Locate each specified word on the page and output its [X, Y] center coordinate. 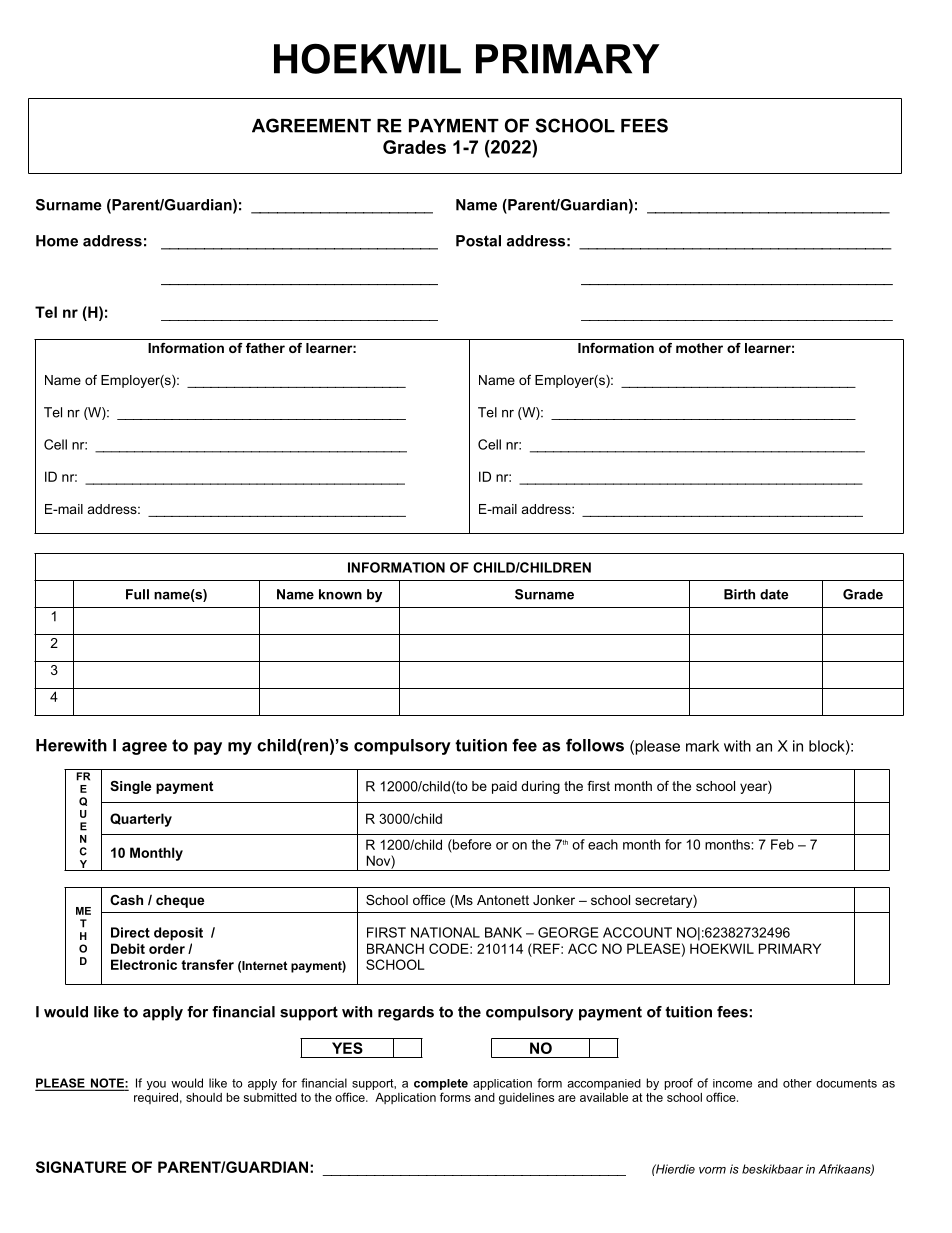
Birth [739, 594]
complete [441, 1084]
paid [504, 787]
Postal [478, 241]
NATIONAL [445, 932]
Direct [130, 932]
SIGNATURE [81, 1167]
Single [130, 787]
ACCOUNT [637, 932]
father [265, 348]
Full [137, 594]
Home [57, 241]
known [340, 594]
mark [702, 746]
